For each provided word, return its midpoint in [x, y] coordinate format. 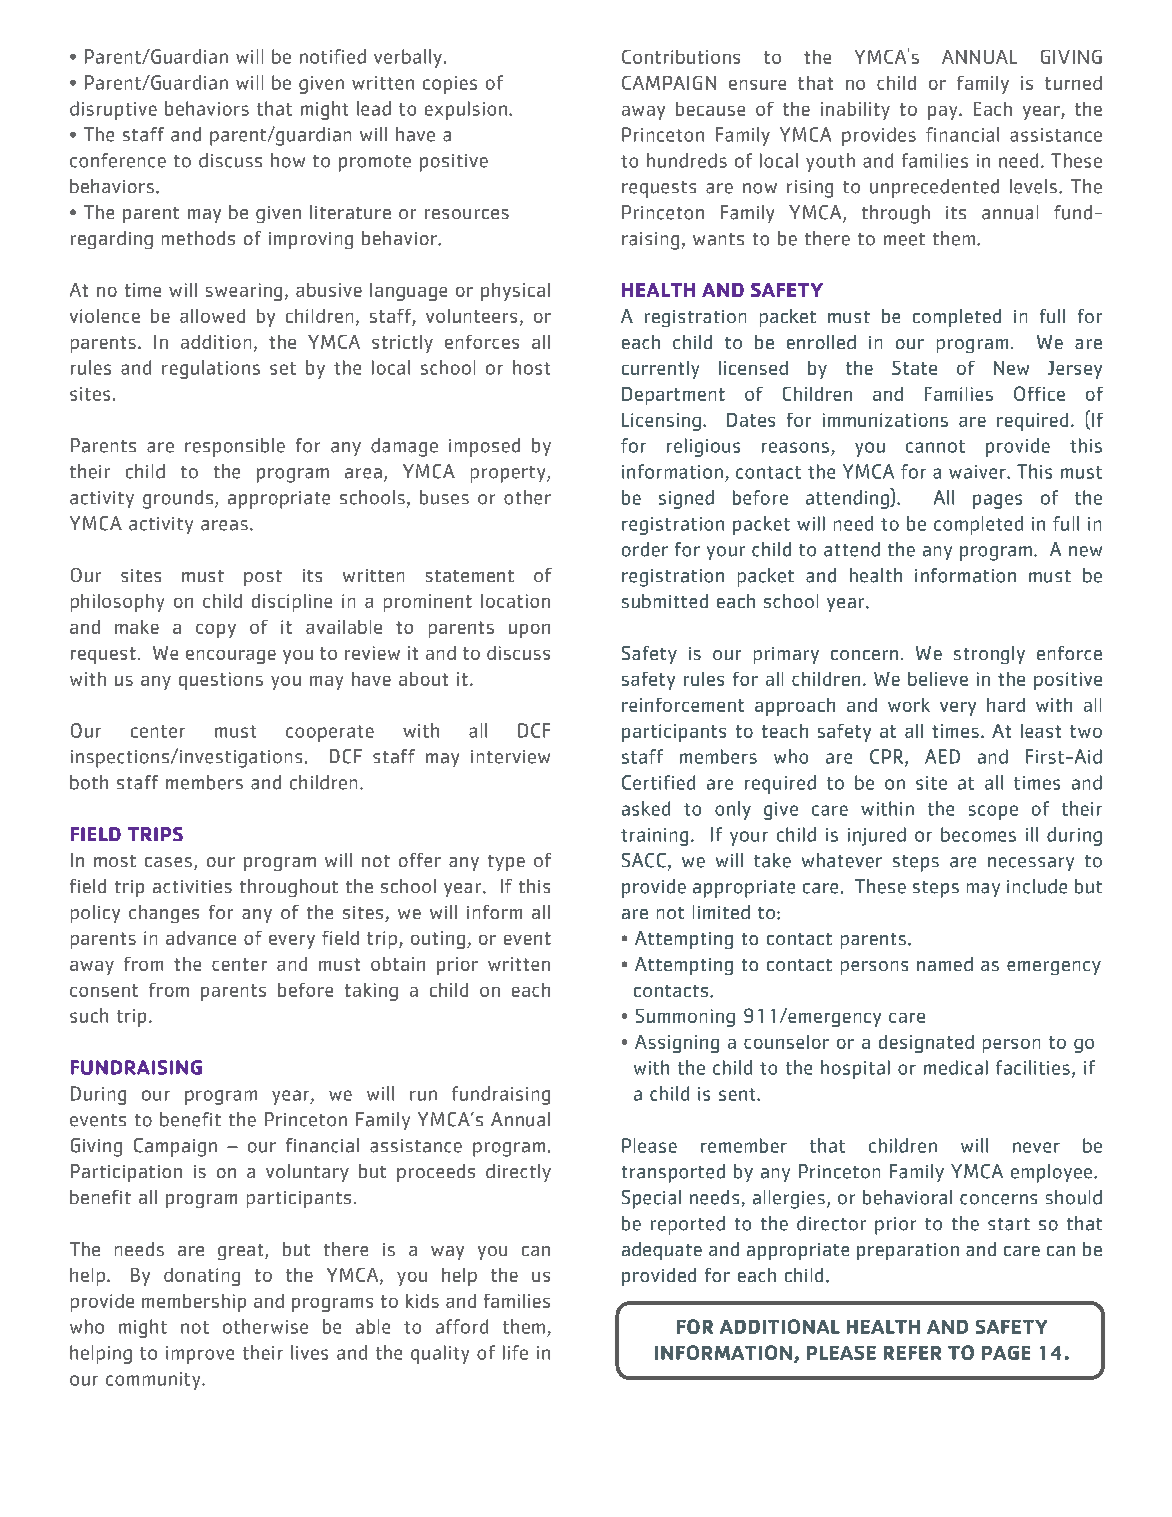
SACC [644, 860]
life [515, 1352]
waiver [978, 472]
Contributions [681, 57]
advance [201, 938]
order [645, 549]
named [945, 964]
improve [200, 1355]
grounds [178, 499]
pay [944, 113]
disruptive [113, 110]
